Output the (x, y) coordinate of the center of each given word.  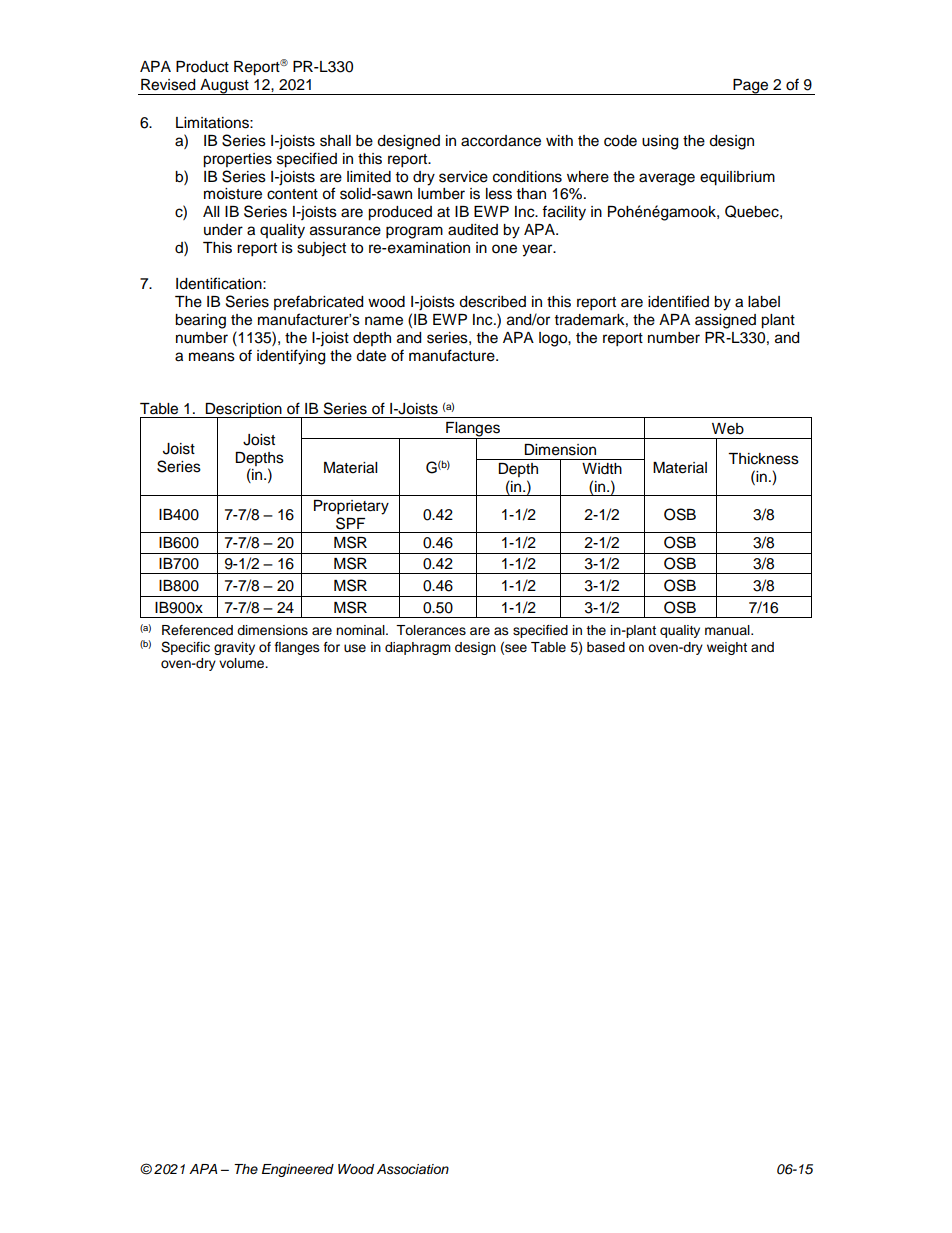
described (492, 302)
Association (413, 1169)
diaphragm (418, 648)
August (224, 87)
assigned (725, 321)
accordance (501, 141)
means (212, 357)
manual (728, 630)
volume (243, 663)
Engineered (298, 1170)
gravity (234, 648)
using (660, 142)
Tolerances (431, 630)
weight (727, 648)
